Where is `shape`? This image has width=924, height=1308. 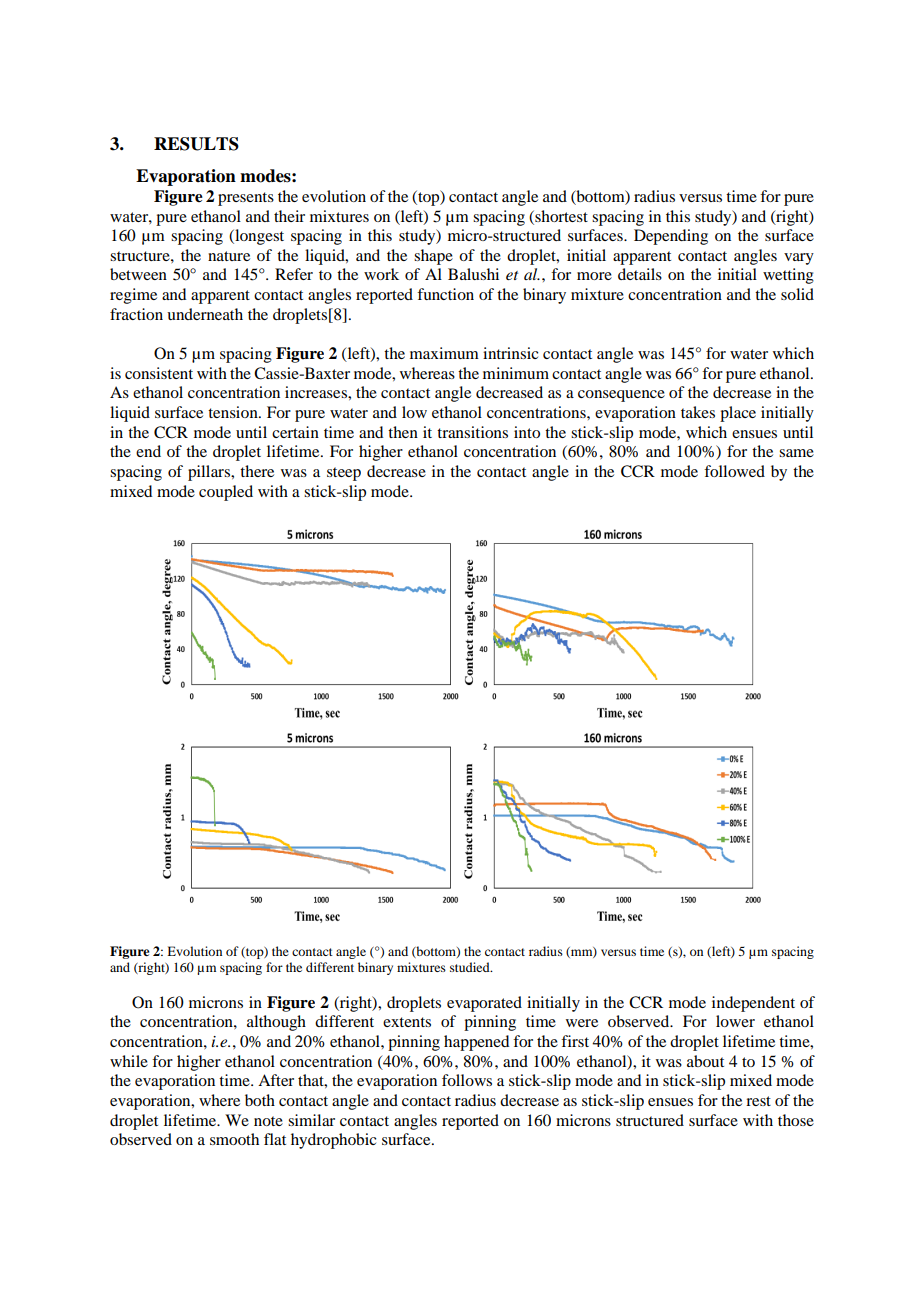
shape is located at coordinates (433, 257).
